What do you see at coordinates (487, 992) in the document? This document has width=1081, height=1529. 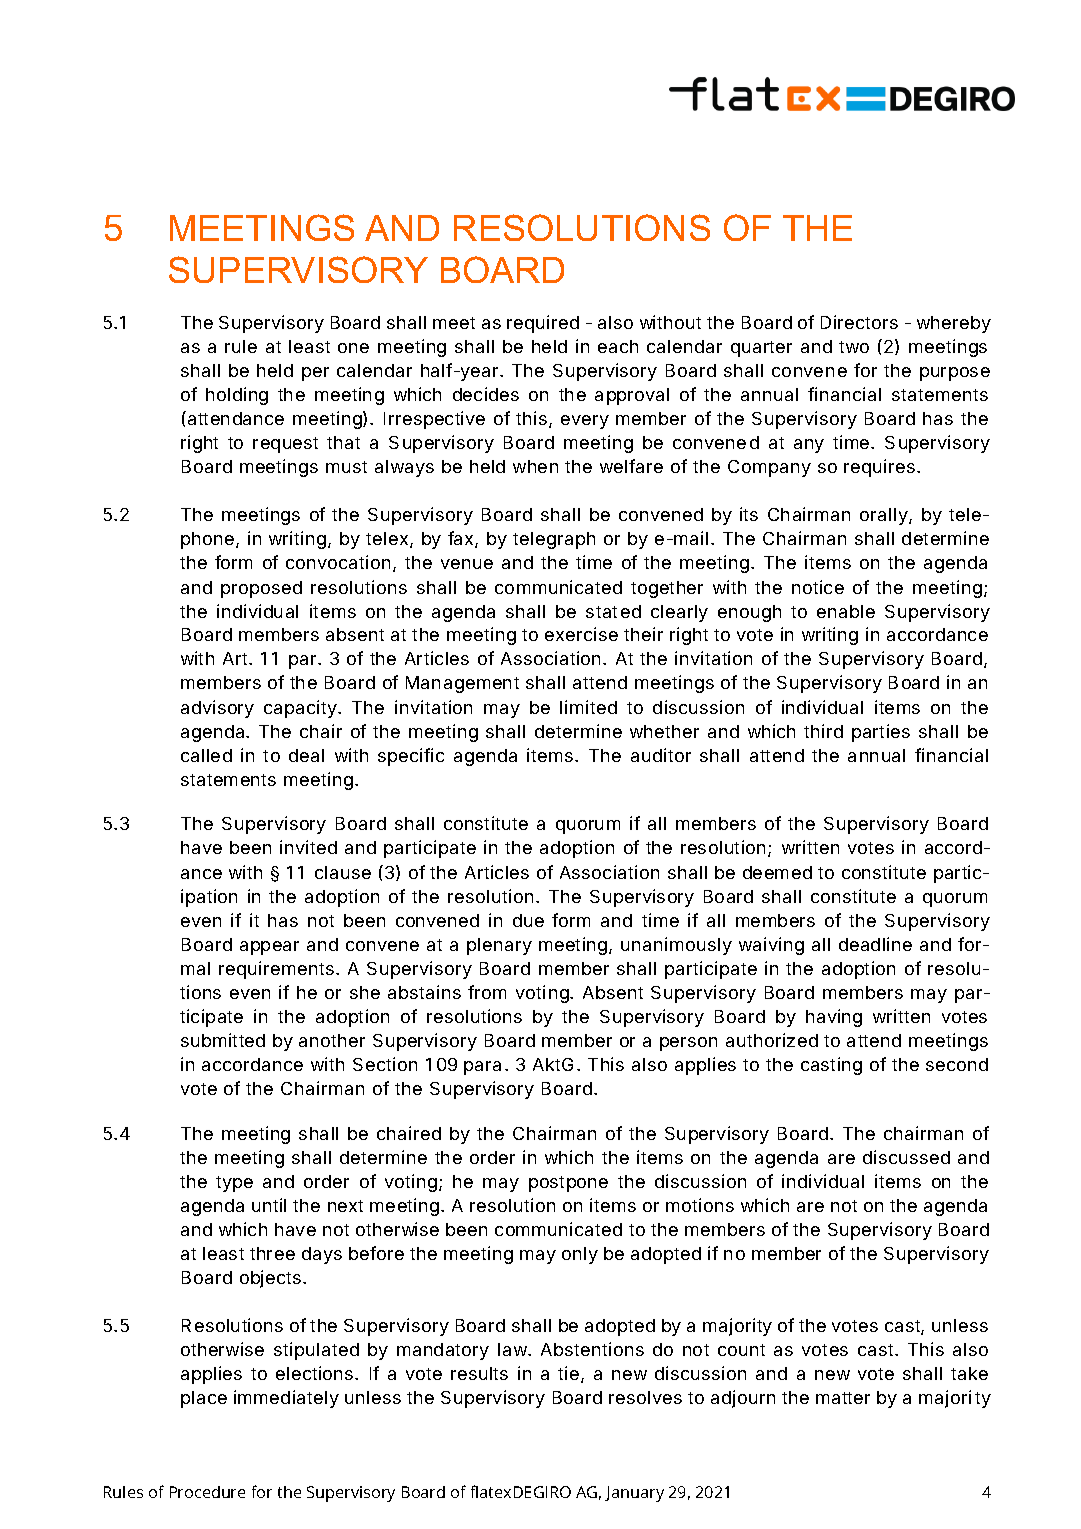 I see `from` at bounding box center [487, 992].
